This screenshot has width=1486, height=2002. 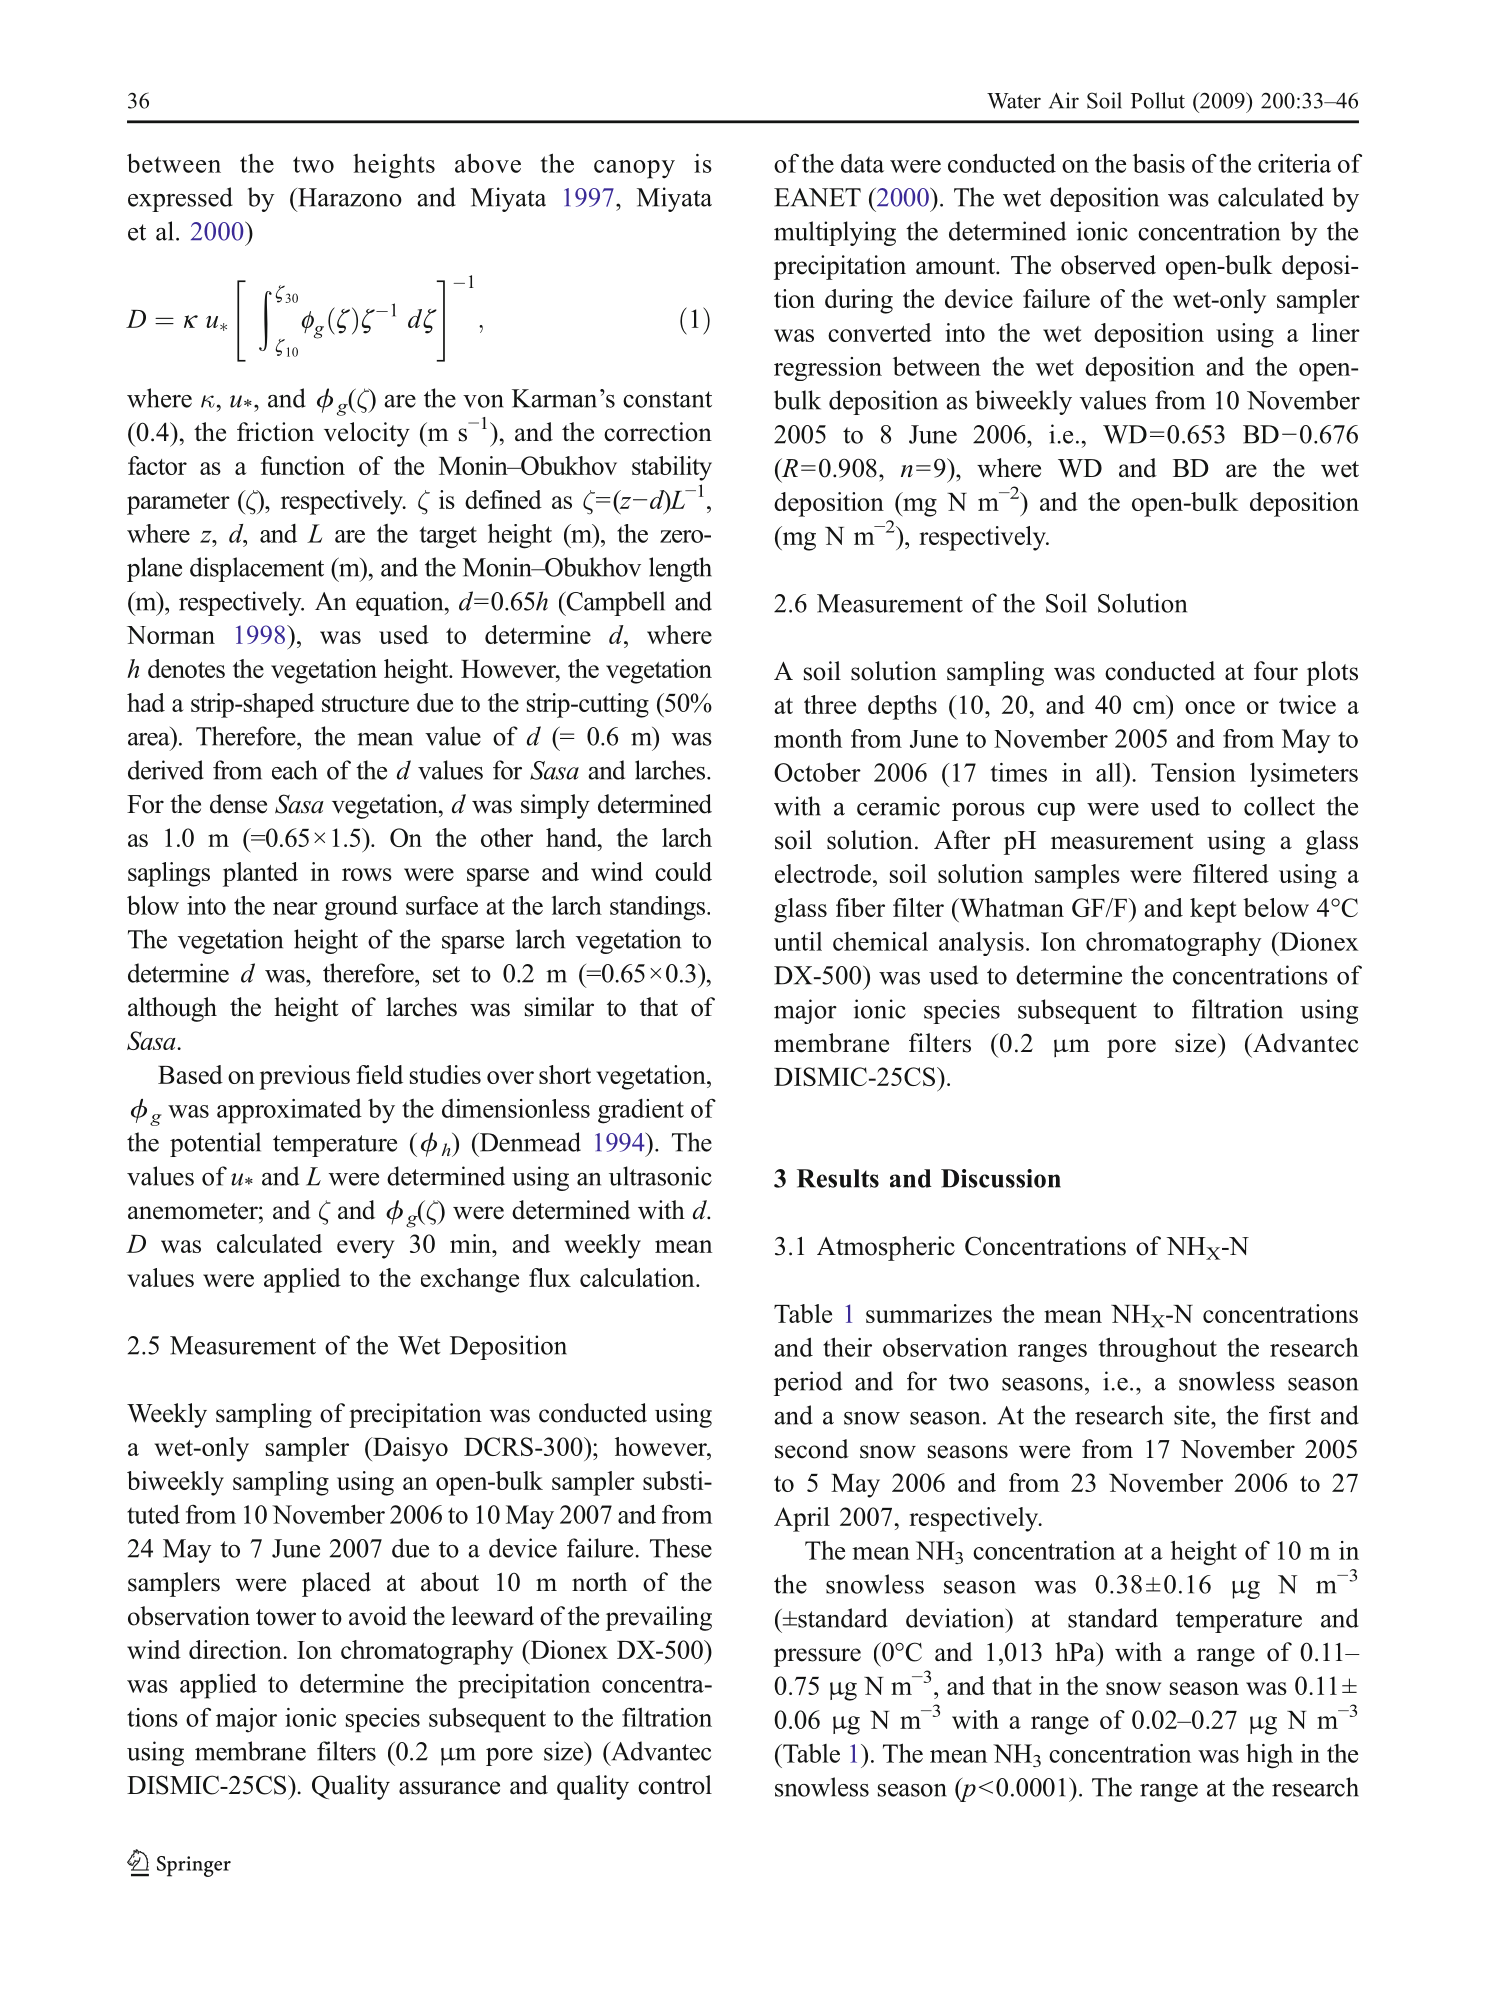 What do you see at coordinates (289, 1111) in the screenshot?
I see `approximated` at bounding box center [289, 1111].
